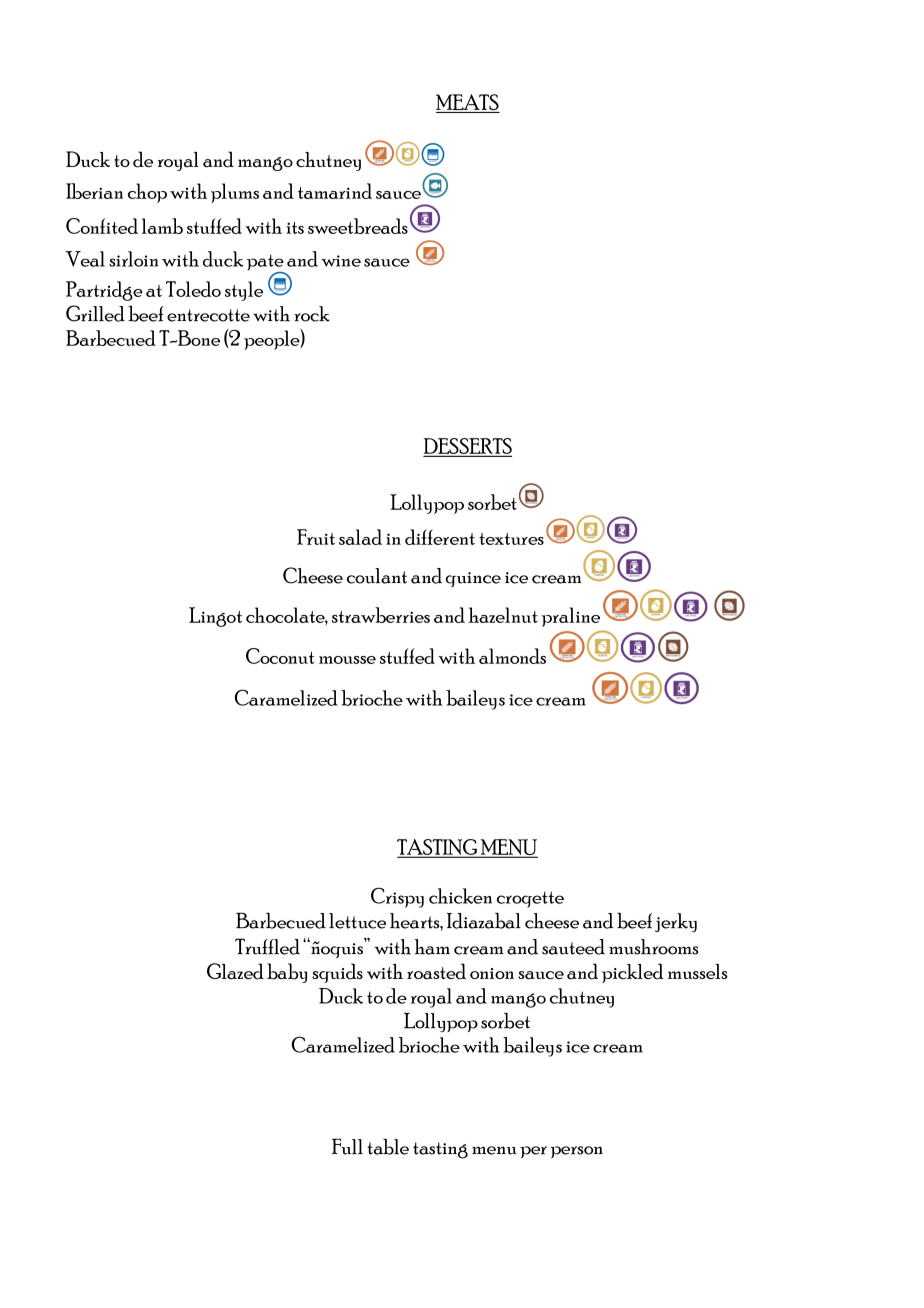 The height and width of the page is (1308, 924). I want to click on MEATS, so click(468, 103).
